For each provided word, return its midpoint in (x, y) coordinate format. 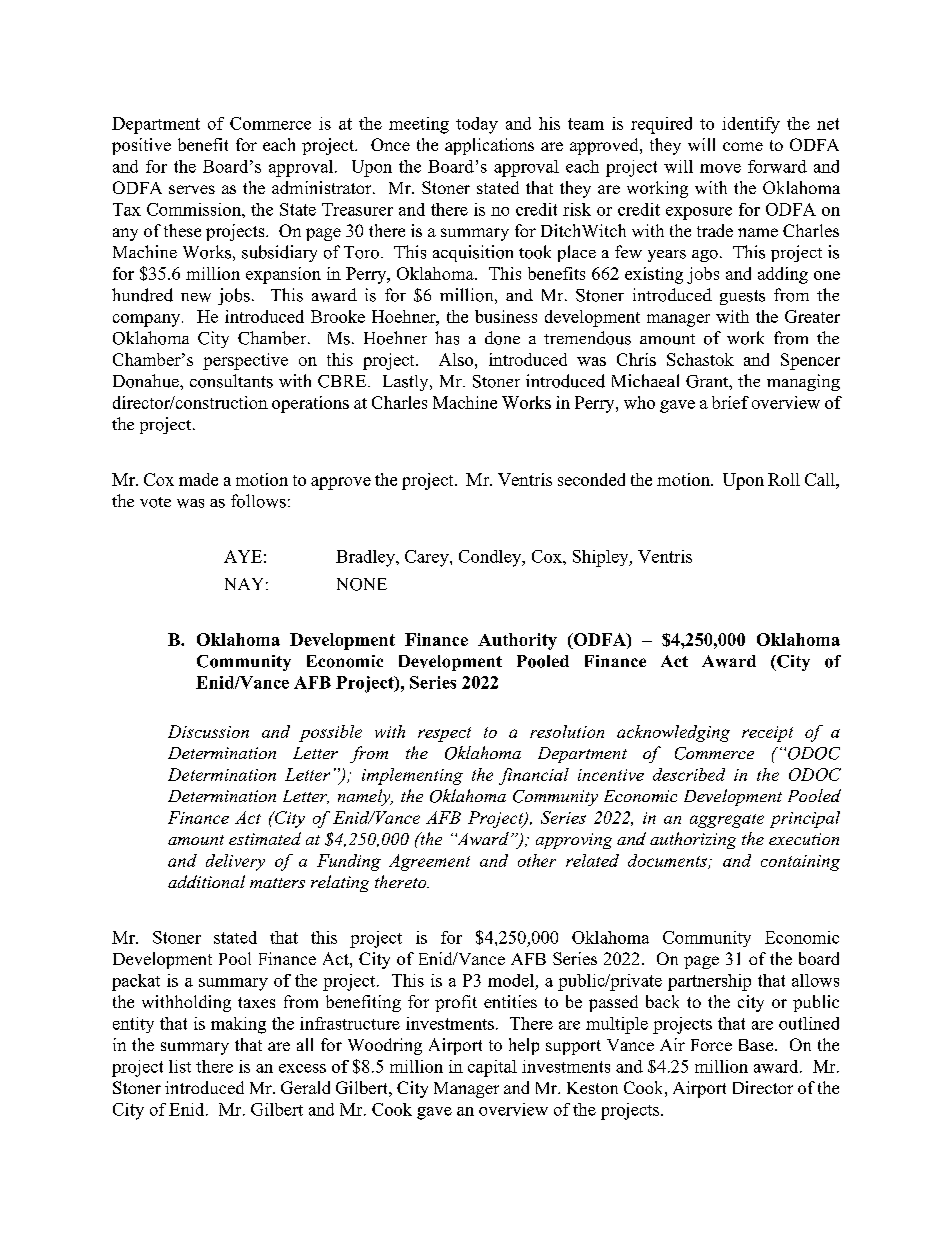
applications (489, 146)
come (743, 146)
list (180, 1066)
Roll (784, 479)
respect (444, 734)
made (198, 479)
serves (192, 189)
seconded (591, 479)
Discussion (208, 731)
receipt (767, 734)
